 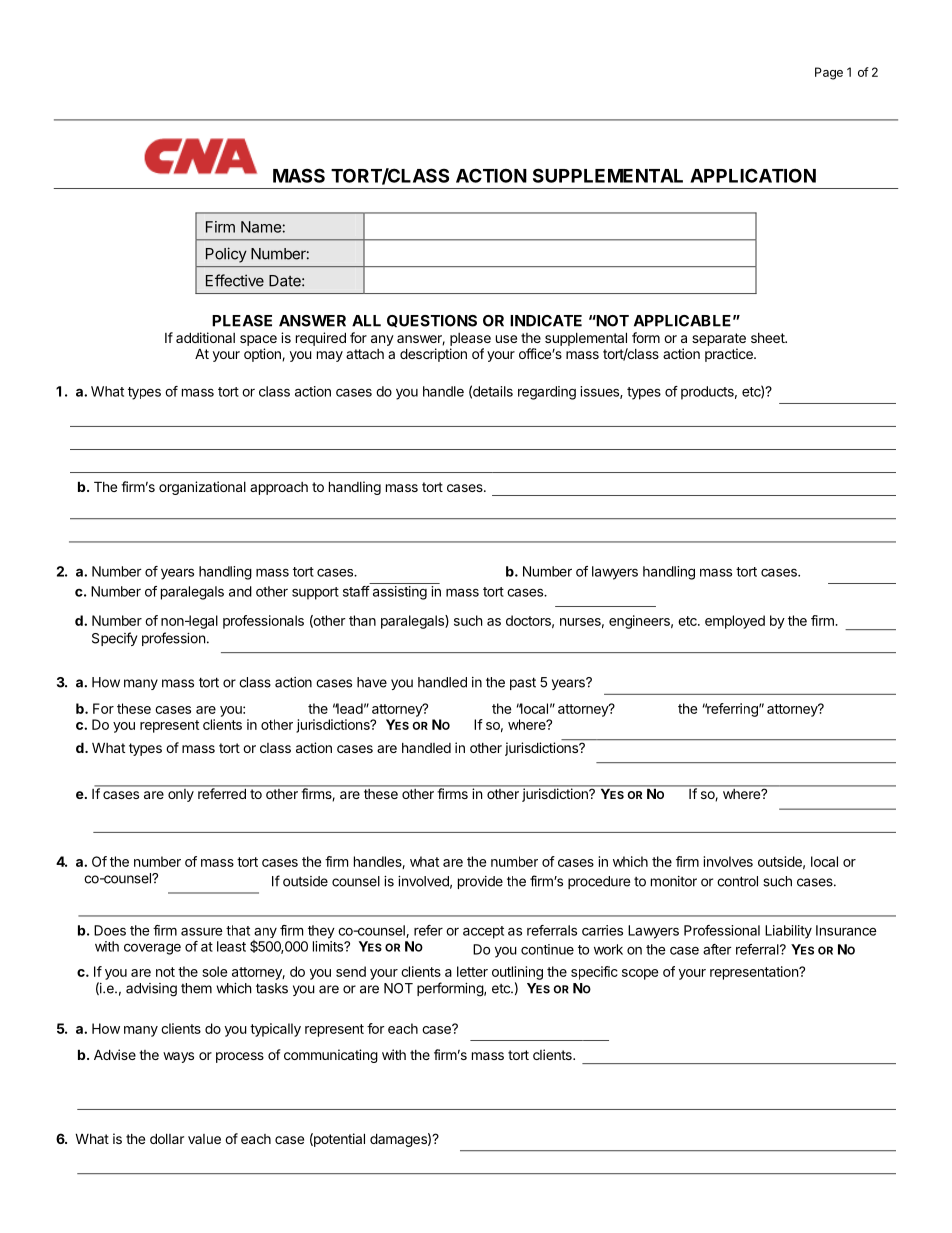 I want to click on assisting, so click(x=400, y=593).
